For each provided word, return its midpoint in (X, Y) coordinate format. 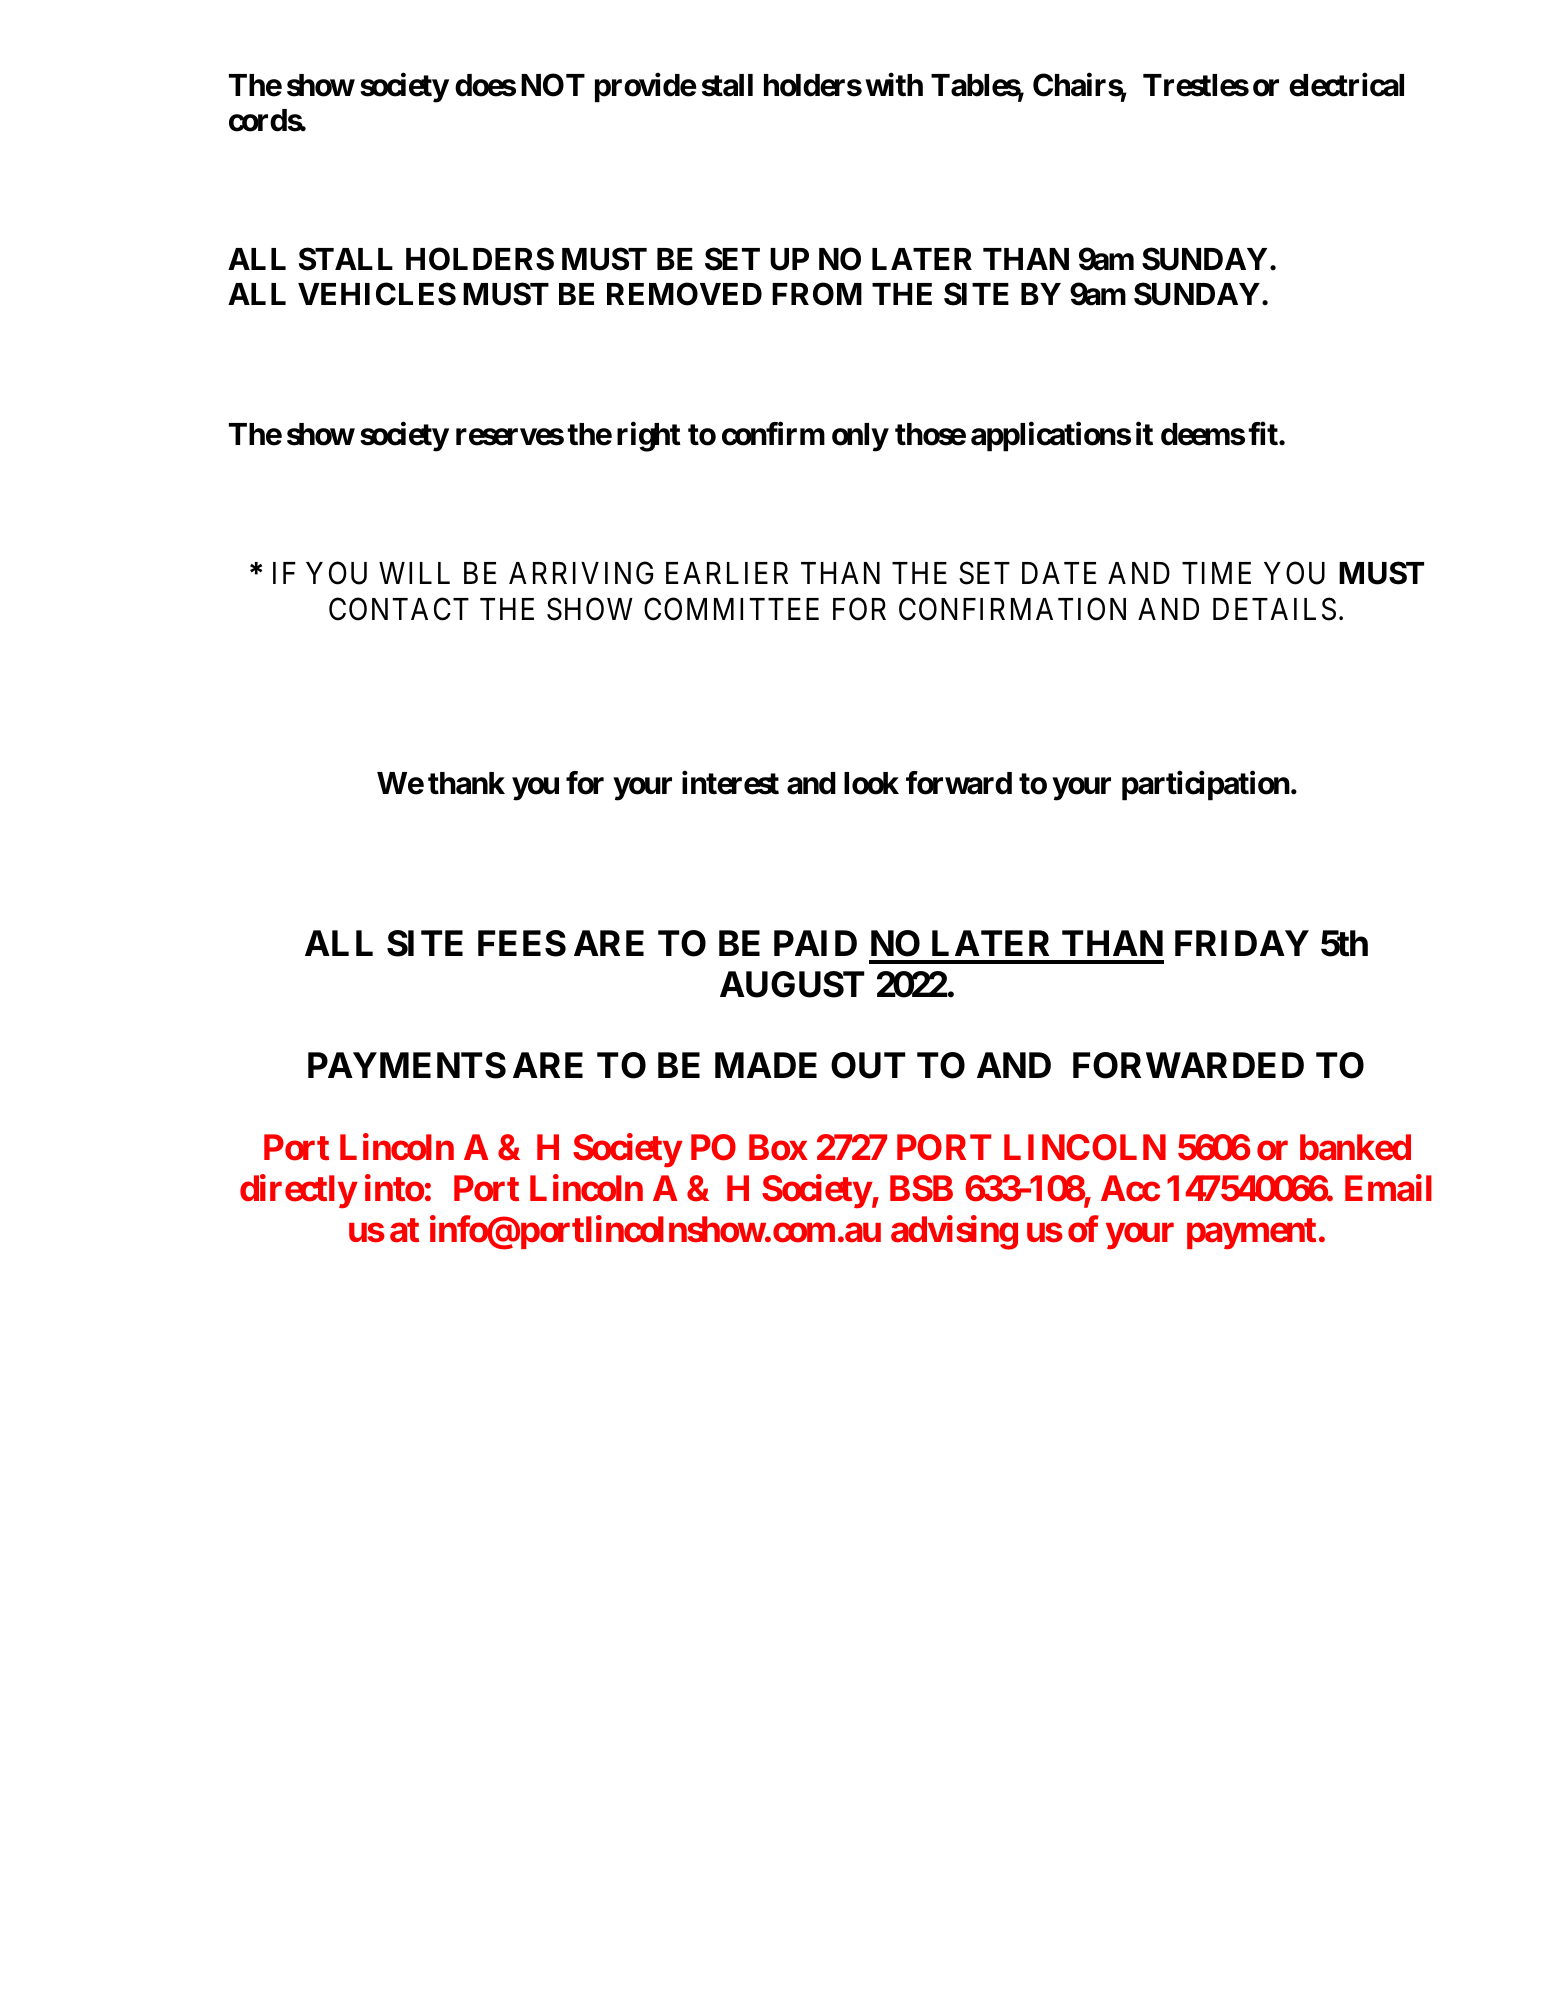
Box (778, 1148)
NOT (553, 85)
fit (1264, 433)
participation (1206, 786)
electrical (1346, 85)
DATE (1059, 573)
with (894, 84)
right (649, 437)
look (871, 783)
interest (730, 783)
